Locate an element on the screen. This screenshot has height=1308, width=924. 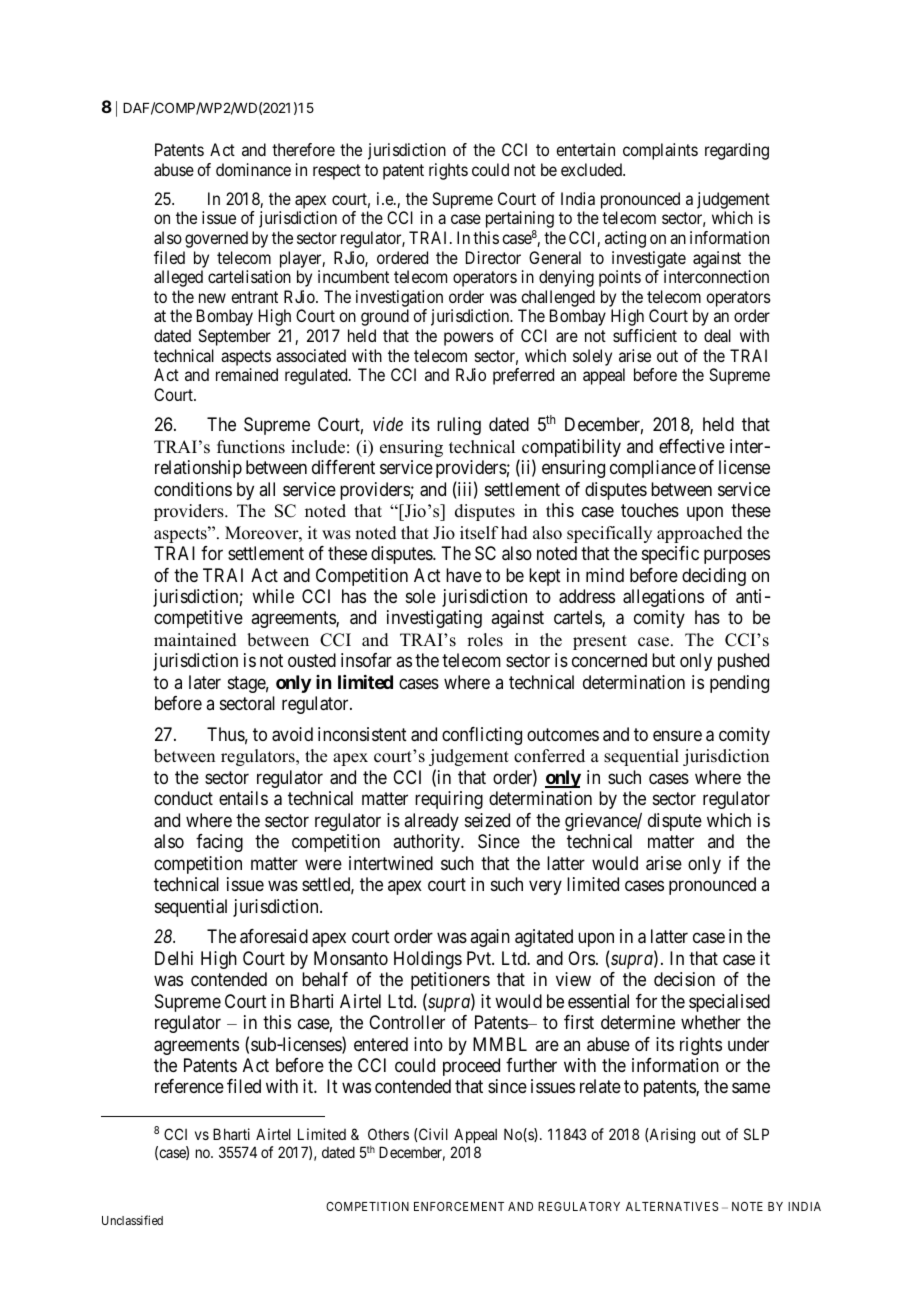
functions is located at coordinates (251, 447).
